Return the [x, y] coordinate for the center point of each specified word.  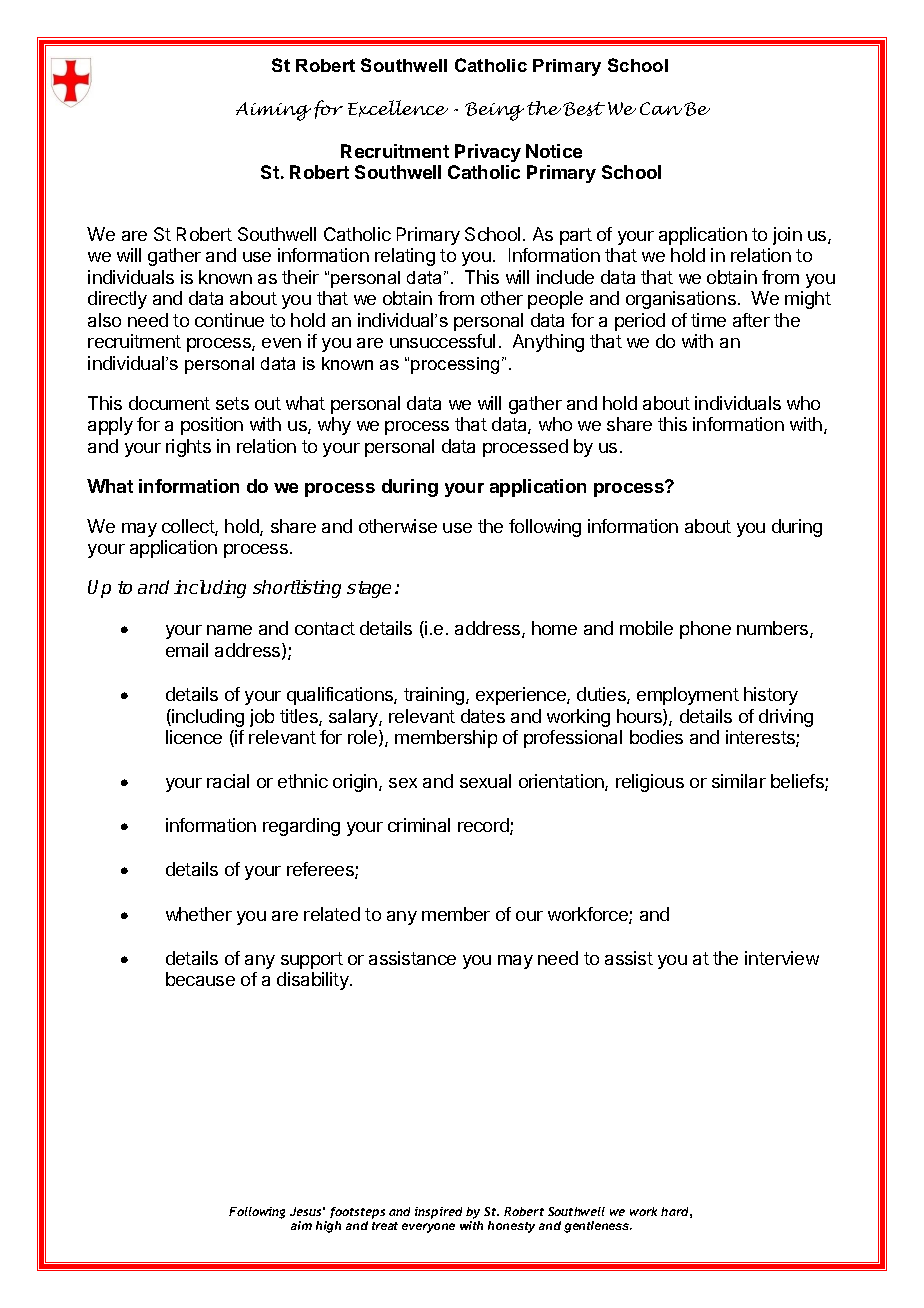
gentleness [598, 1227]
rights [188, 448]
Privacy [488, 153]
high [328, 1227]
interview [782, 958]
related [332, 914]
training [435, 696]
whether [199, 914]
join [787, 236]
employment [688, 696]
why [334, 426]
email [187, 650]
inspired [438, 1213]
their [300, 277]
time [708, 320]
